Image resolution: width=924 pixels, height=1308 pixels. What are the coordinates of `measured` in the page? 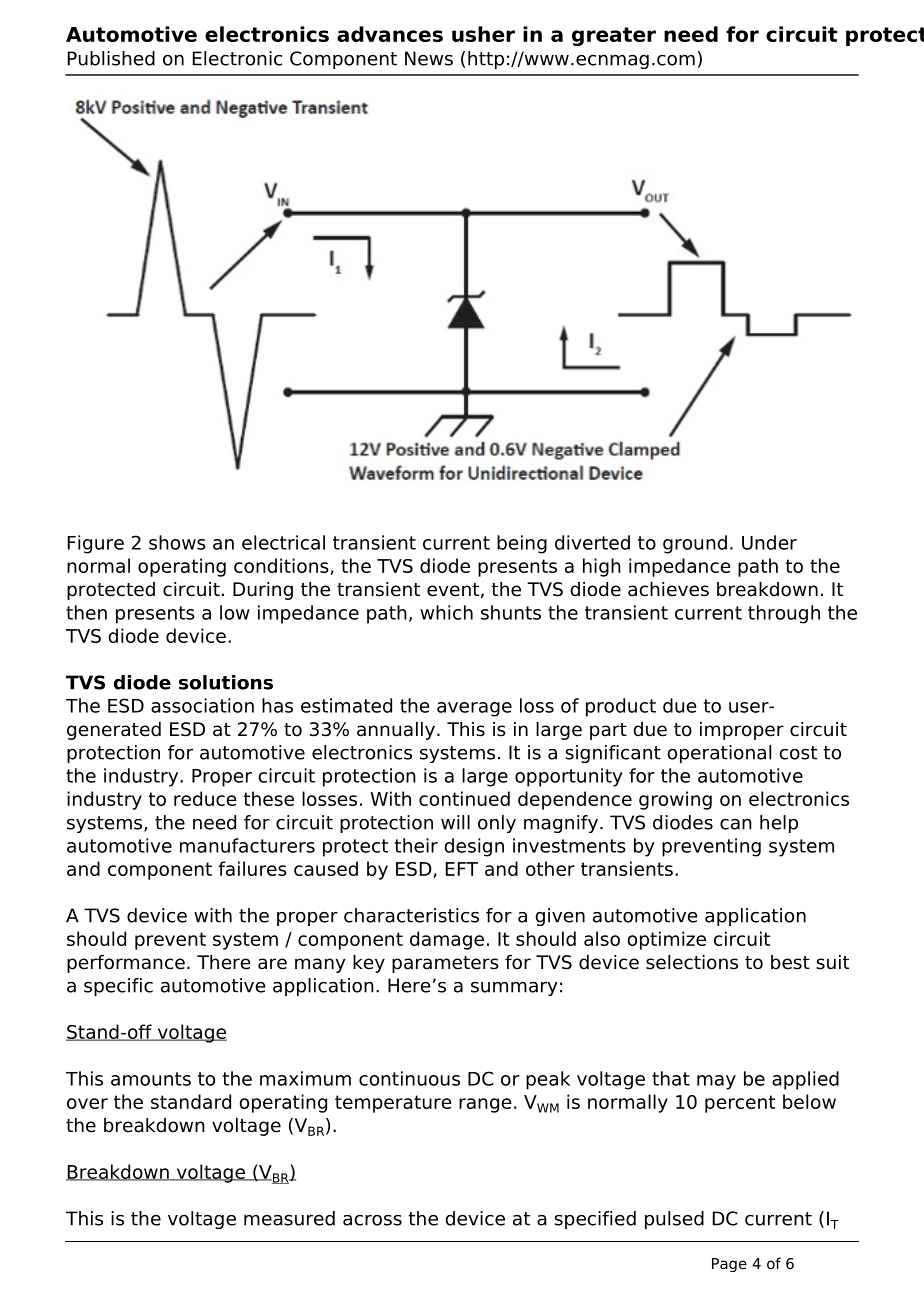 It's located at (289, 1218).
